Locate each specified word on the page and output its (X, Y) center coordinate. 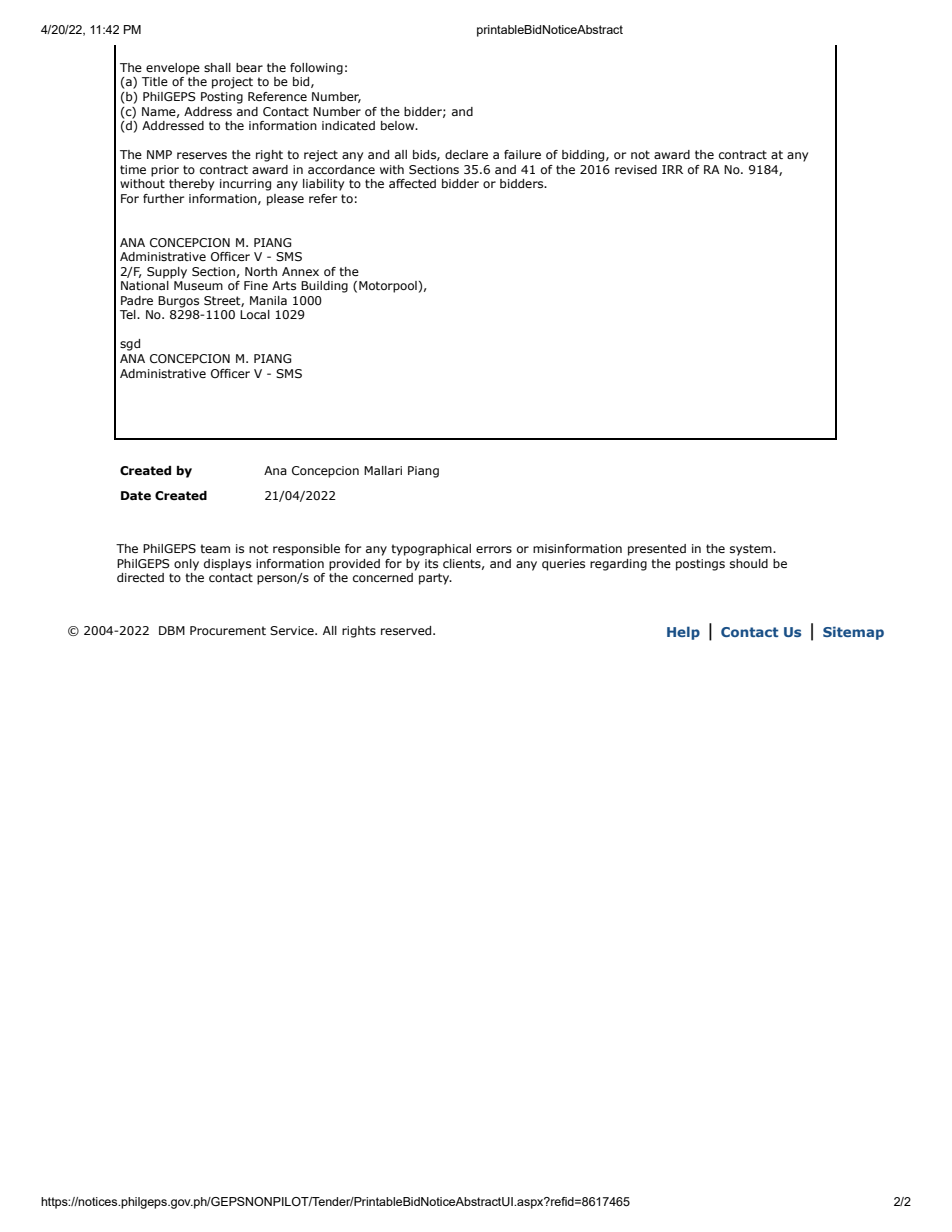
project (232, 83)
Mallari (383, 470)
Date (136, 496)
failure (522, 154)
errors (494, 549)
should (749, 563)
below (399, 125)
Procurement (228, 630)
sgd (130, 345)
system (752, 550)
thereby (191, 185)
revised (636, 169)
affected (412, 183)
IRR (672, 169)
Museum (198, 285)
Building (324, 287)
